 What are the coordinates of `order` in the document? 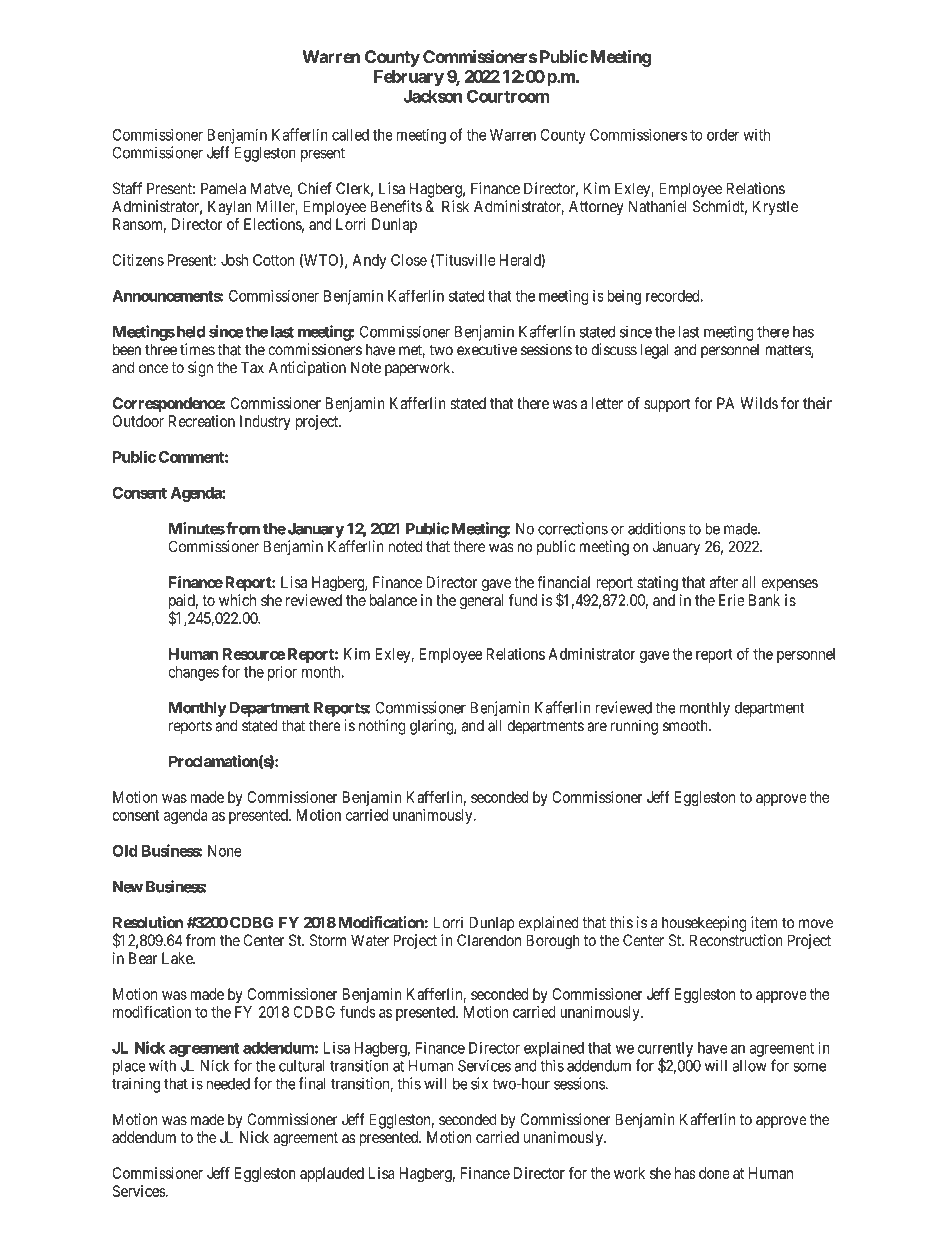 It's located at (723, 135).
